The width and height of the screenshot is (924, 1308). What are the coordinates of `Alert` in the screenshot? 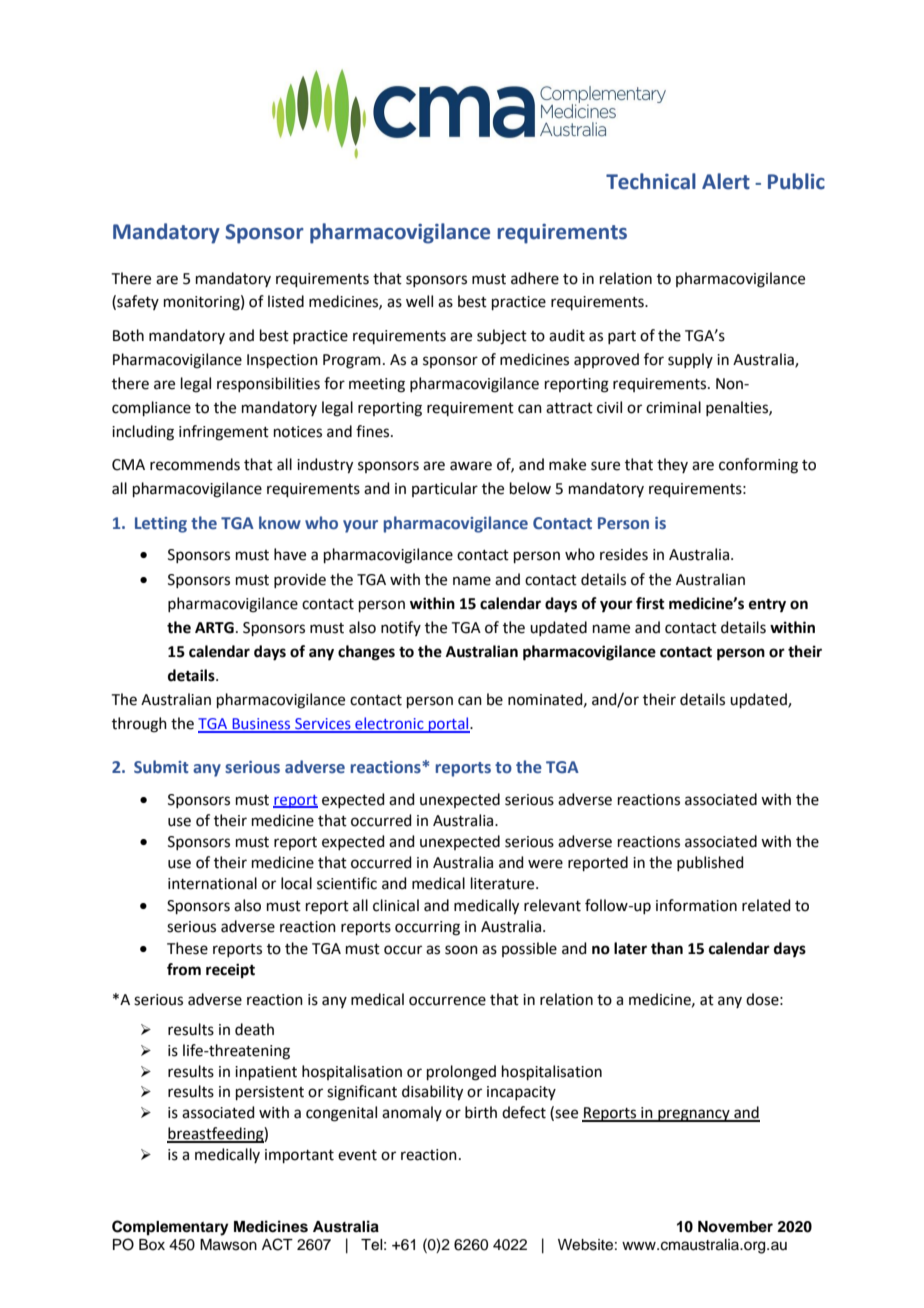 It's located at (726, 181).
